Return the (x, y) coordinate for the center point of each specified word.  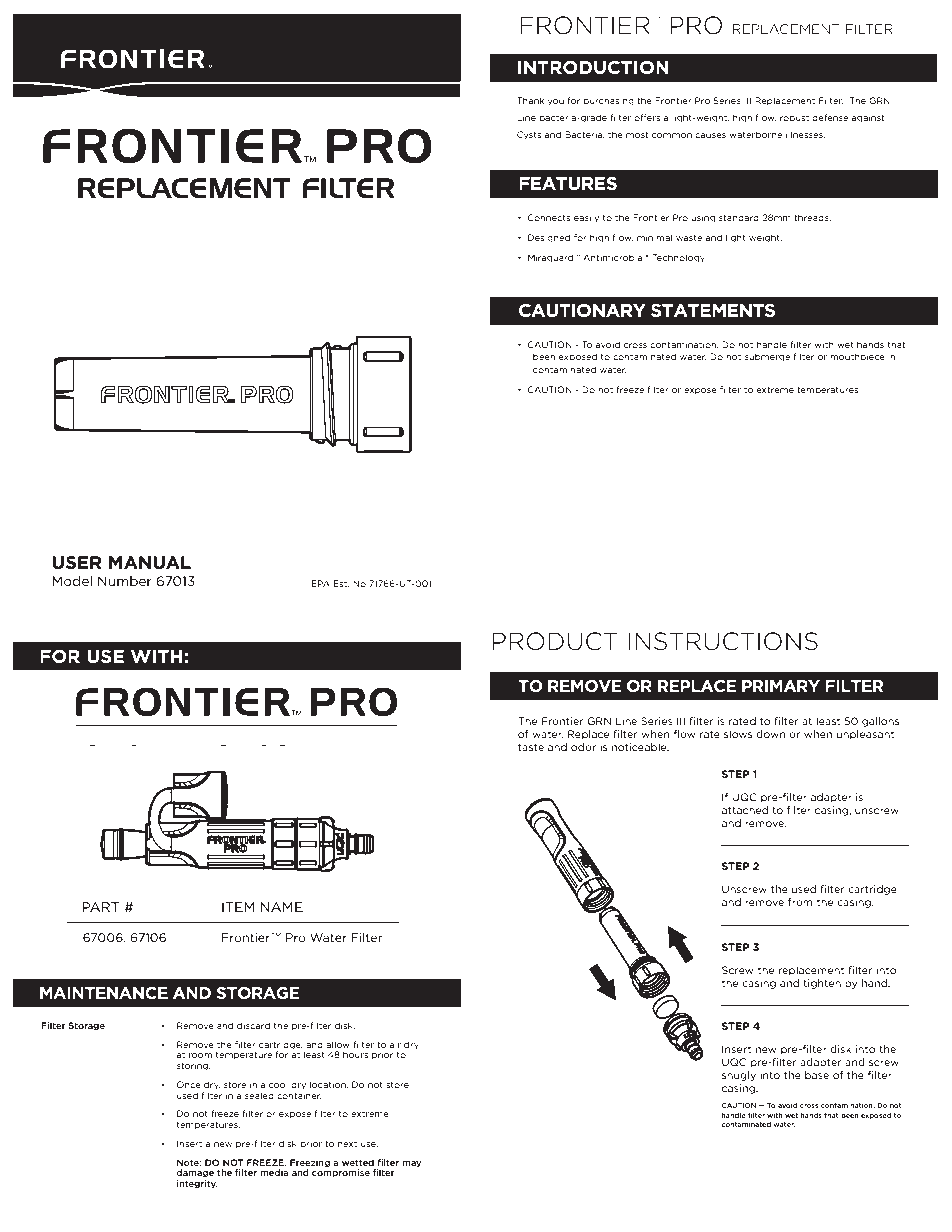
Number (125, 581)
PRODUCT (555, 641)
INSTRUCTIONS (723, 641)
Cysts (529, 135)
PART (100, 907)
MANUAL (150, 562)
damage (195, 1173)
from (800, 902)
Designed (549, 238)
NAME (282, 907)
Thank (530, 100)
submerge (767, 357)
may (412, 1164)
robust (794, 117)
